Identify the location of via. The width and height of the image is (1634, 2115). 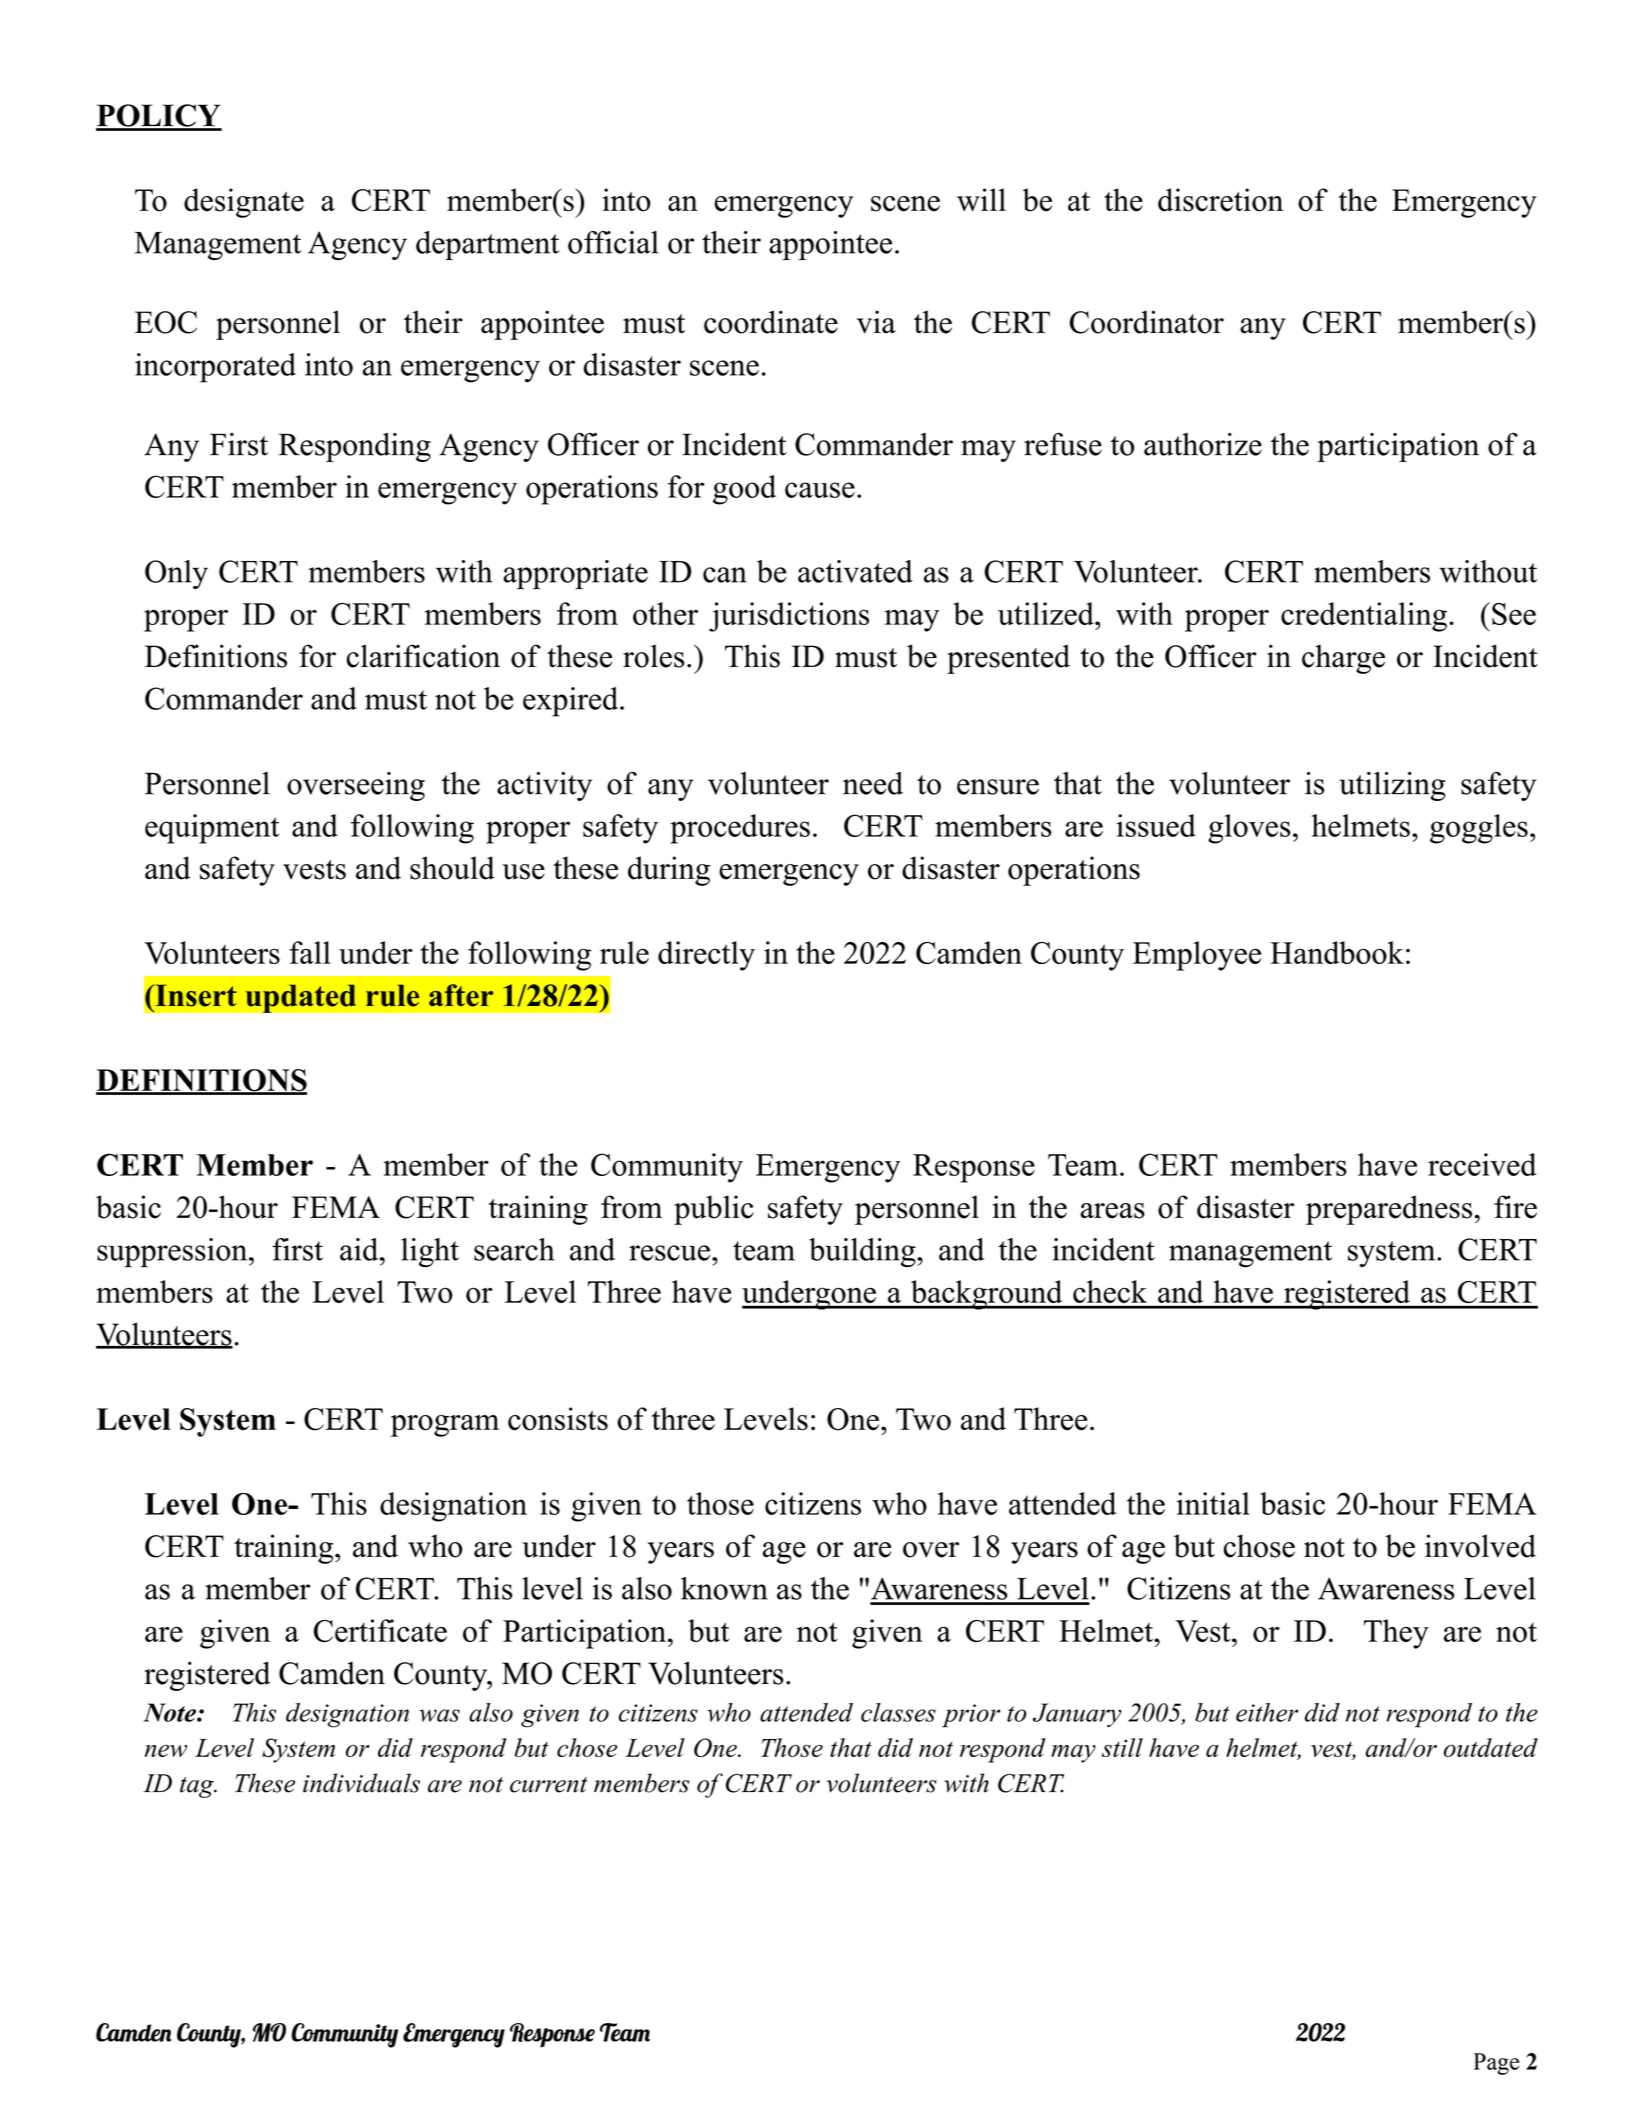
(876, 322).
